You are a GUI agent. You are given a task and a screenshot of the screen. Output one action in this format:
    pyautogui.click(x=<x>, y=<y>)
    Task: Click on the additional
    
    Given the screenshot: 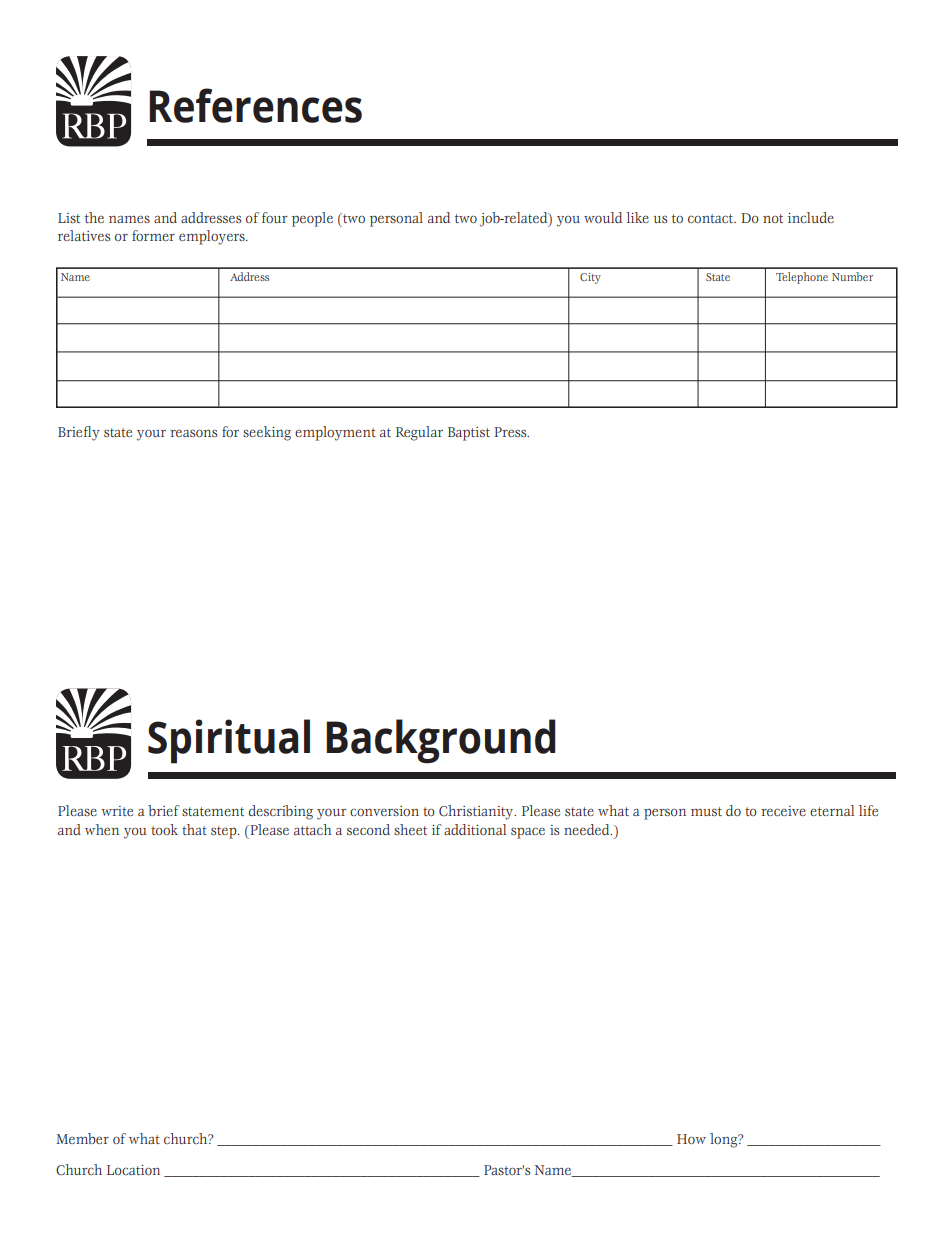 What is the action you would take?
    pyautogui.click(x=475, y=829)
